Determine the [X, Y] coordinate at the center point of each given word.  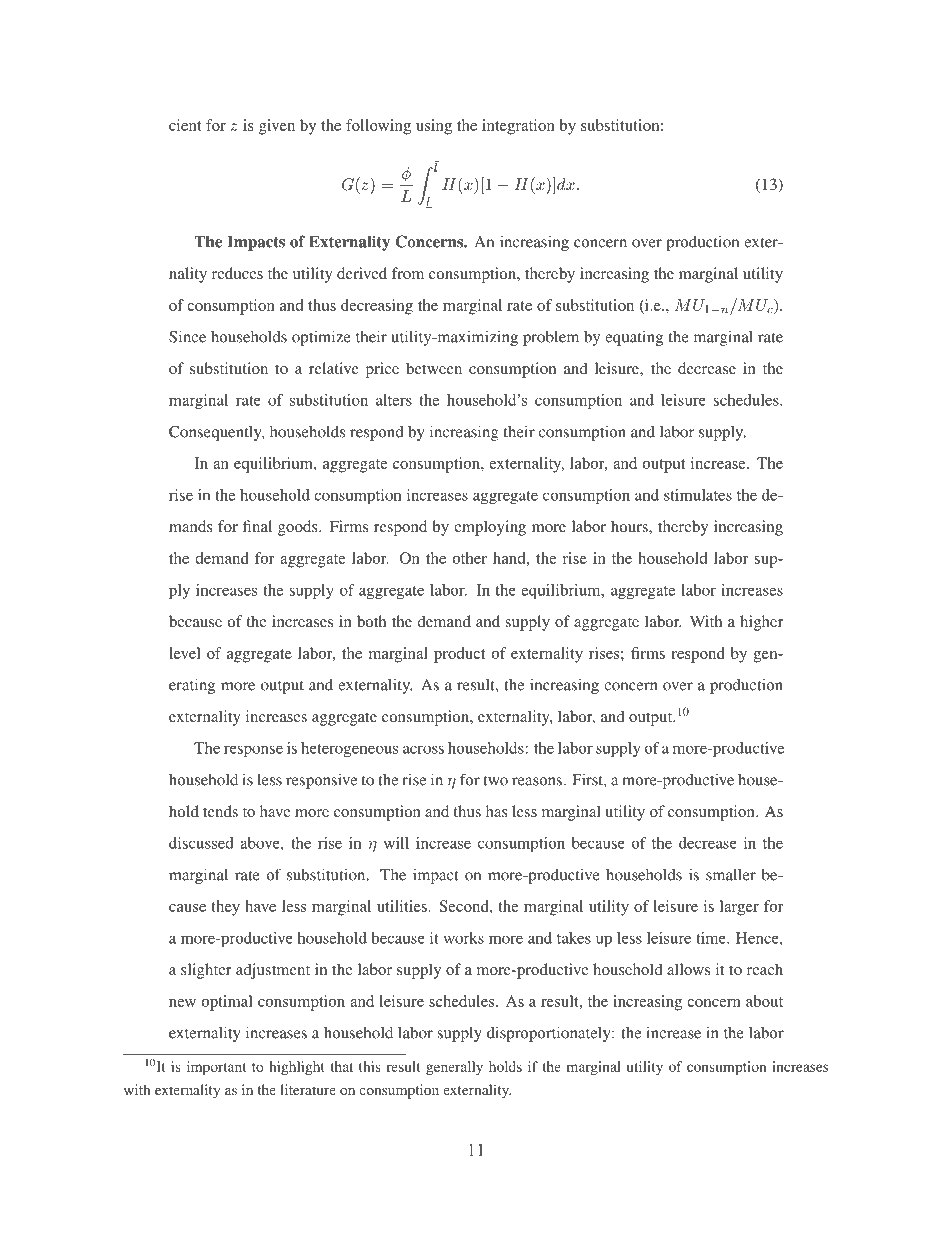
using [434, 127]
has [496, 811]
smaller [731, 874]
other [469, 558]
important [216, 1068]
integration [518, 127]
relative [334, 368]
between [434, 368]
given [277, 127]
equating [634, 338]
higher [762, 623]
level [184, 653]
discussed [201, 843]
